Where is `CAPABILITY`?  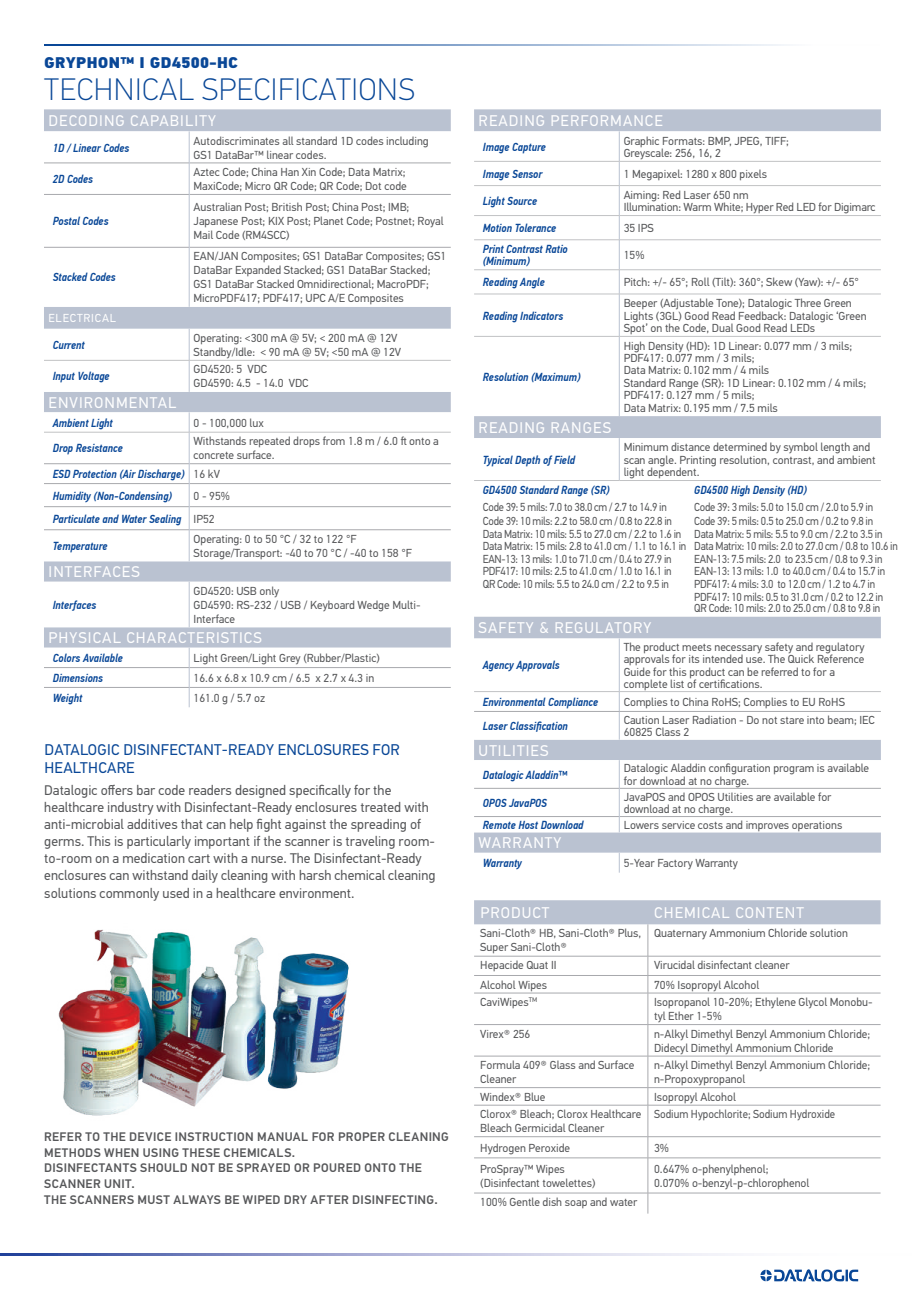
CAPABILITY is located at coordinates (173, 120).
